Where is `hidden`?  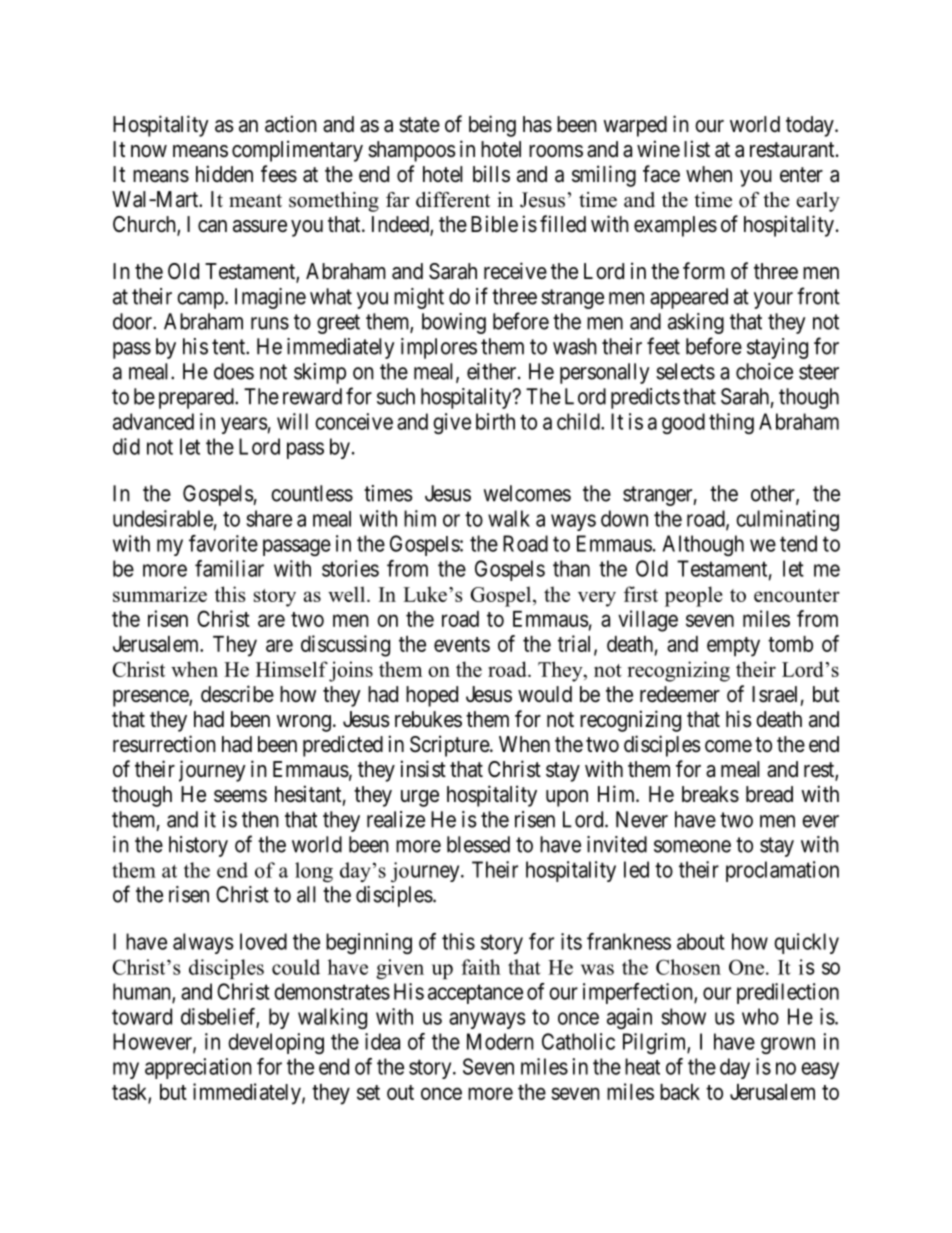 hidden is located at coordinates (224, 174).
